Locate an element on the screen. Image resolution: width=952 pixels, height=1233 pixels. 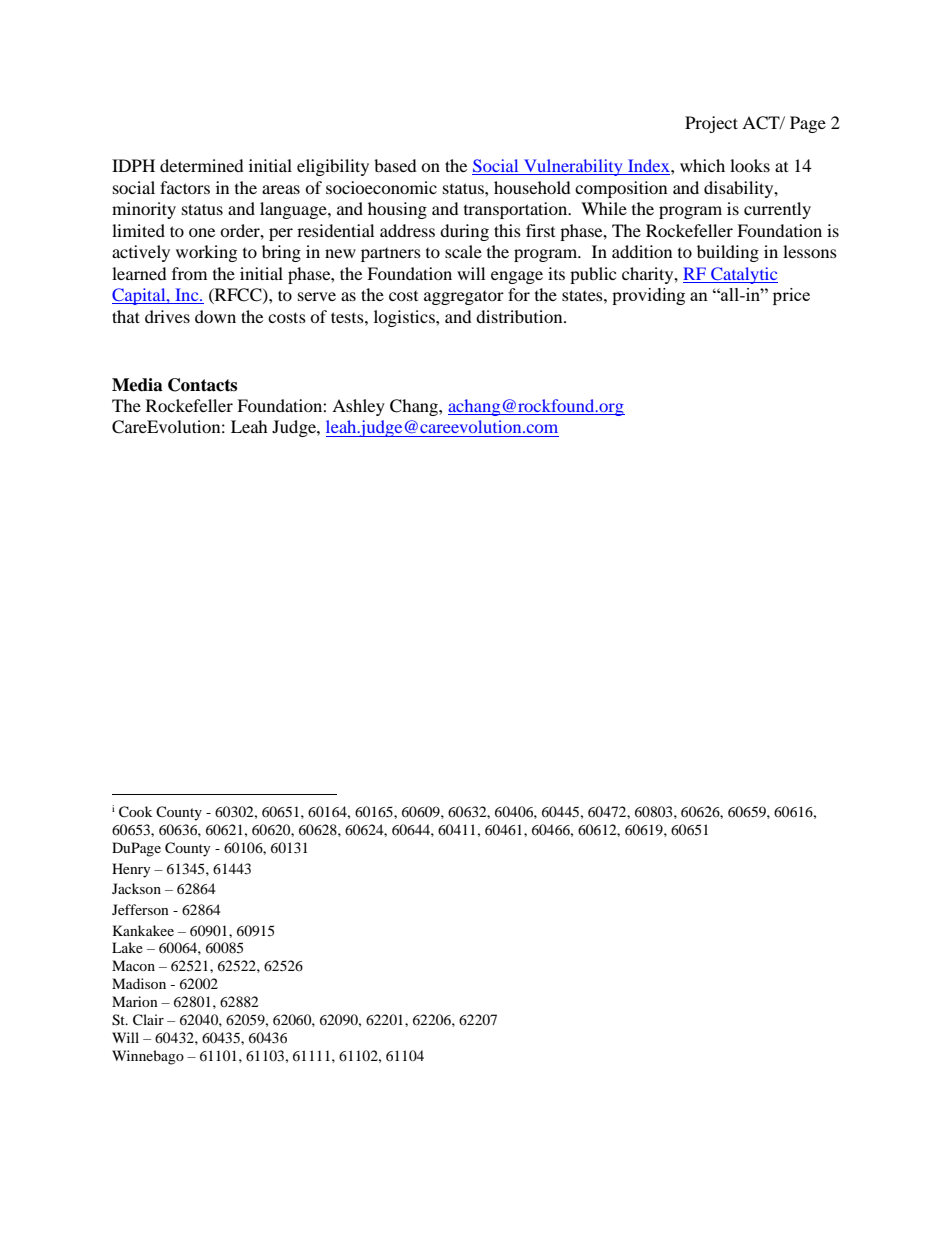
Marion is located at coordinates (135, 1001).
